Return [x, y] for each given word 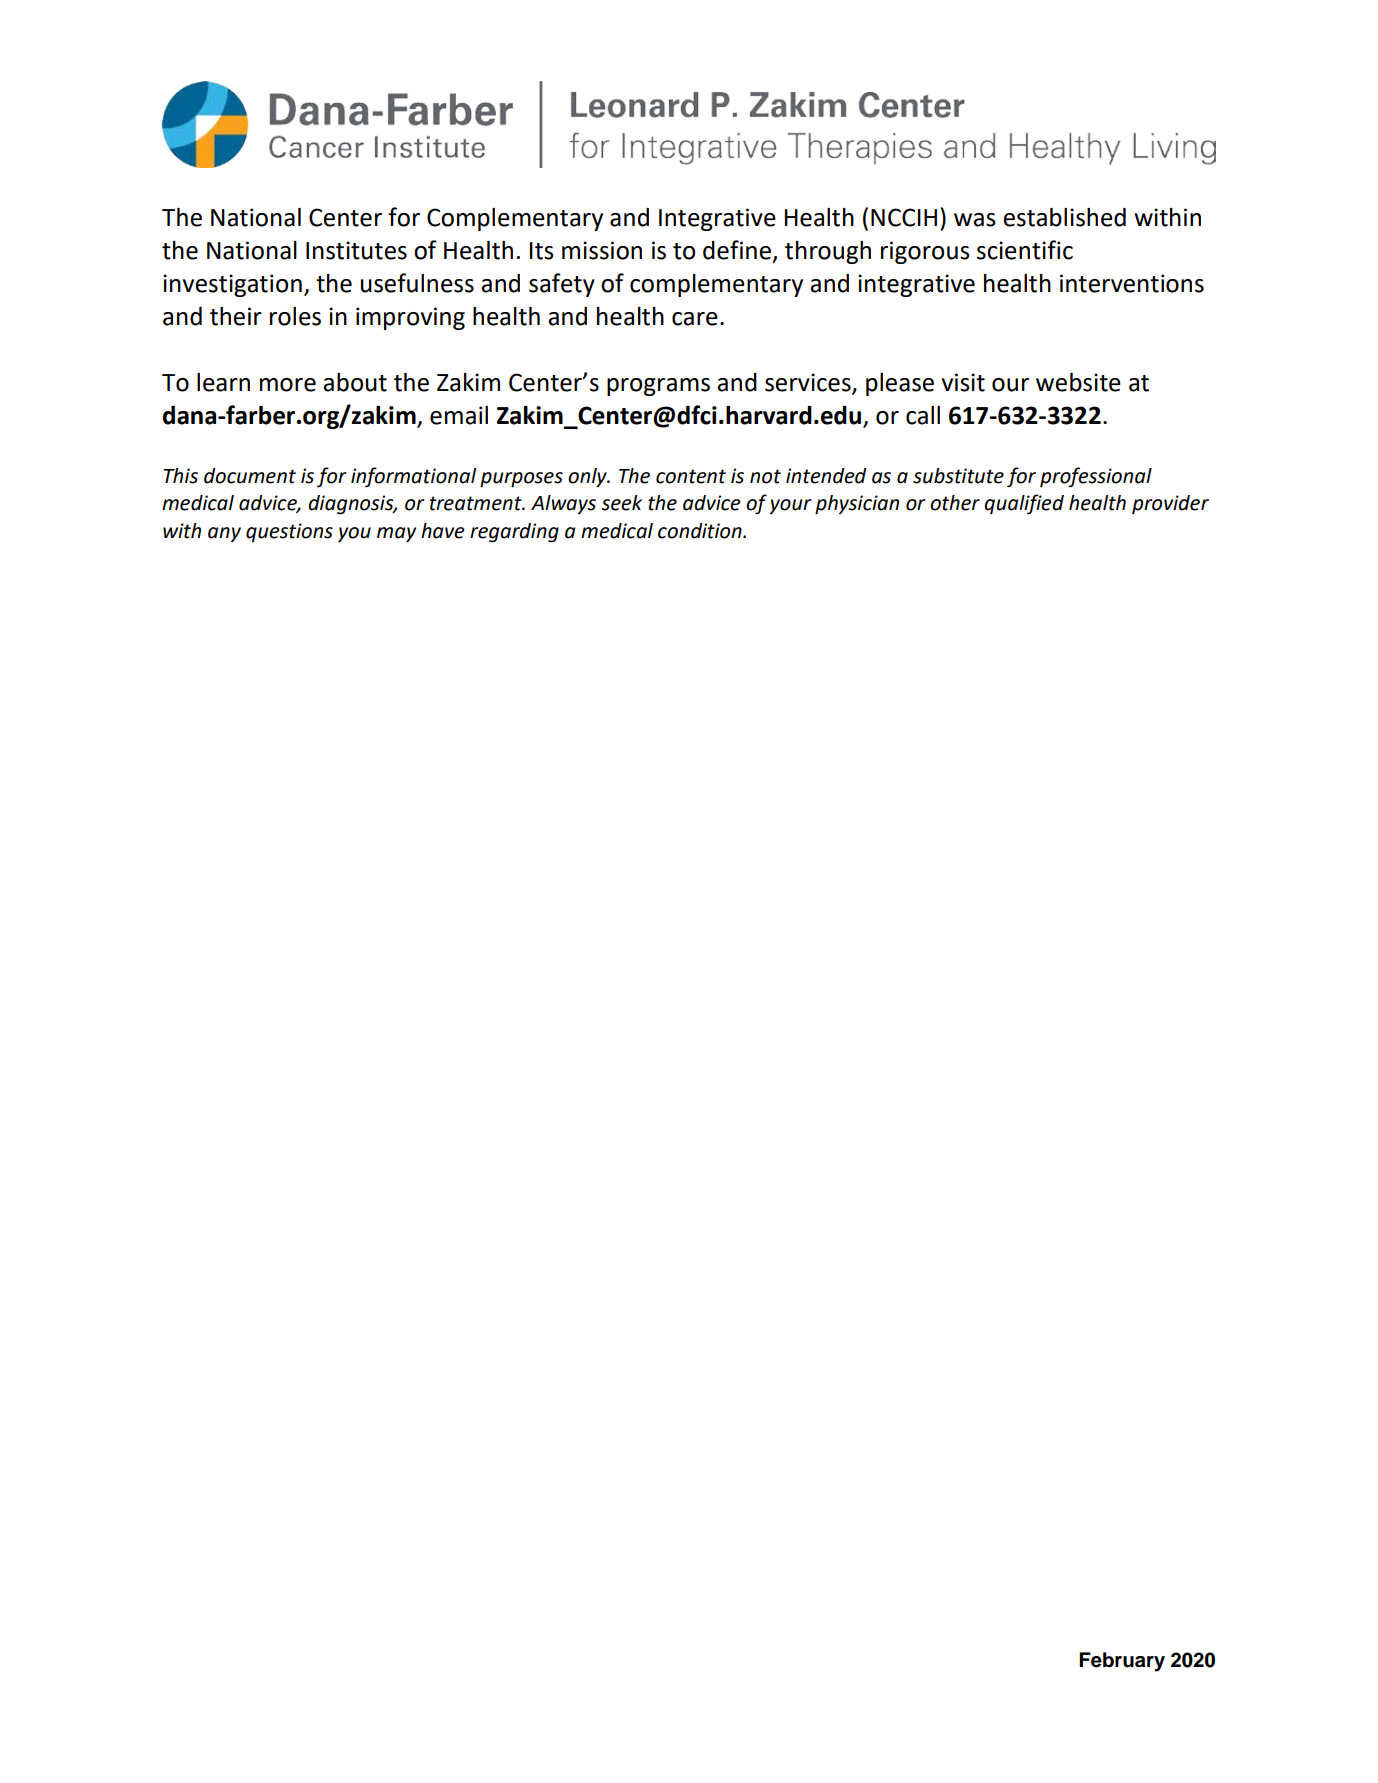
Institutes [356, 250]
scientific [1025, 250]
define [737, 250]
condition [701, 531]
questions [289, 532]
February [1122, 1662]
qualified [1024, 504]
